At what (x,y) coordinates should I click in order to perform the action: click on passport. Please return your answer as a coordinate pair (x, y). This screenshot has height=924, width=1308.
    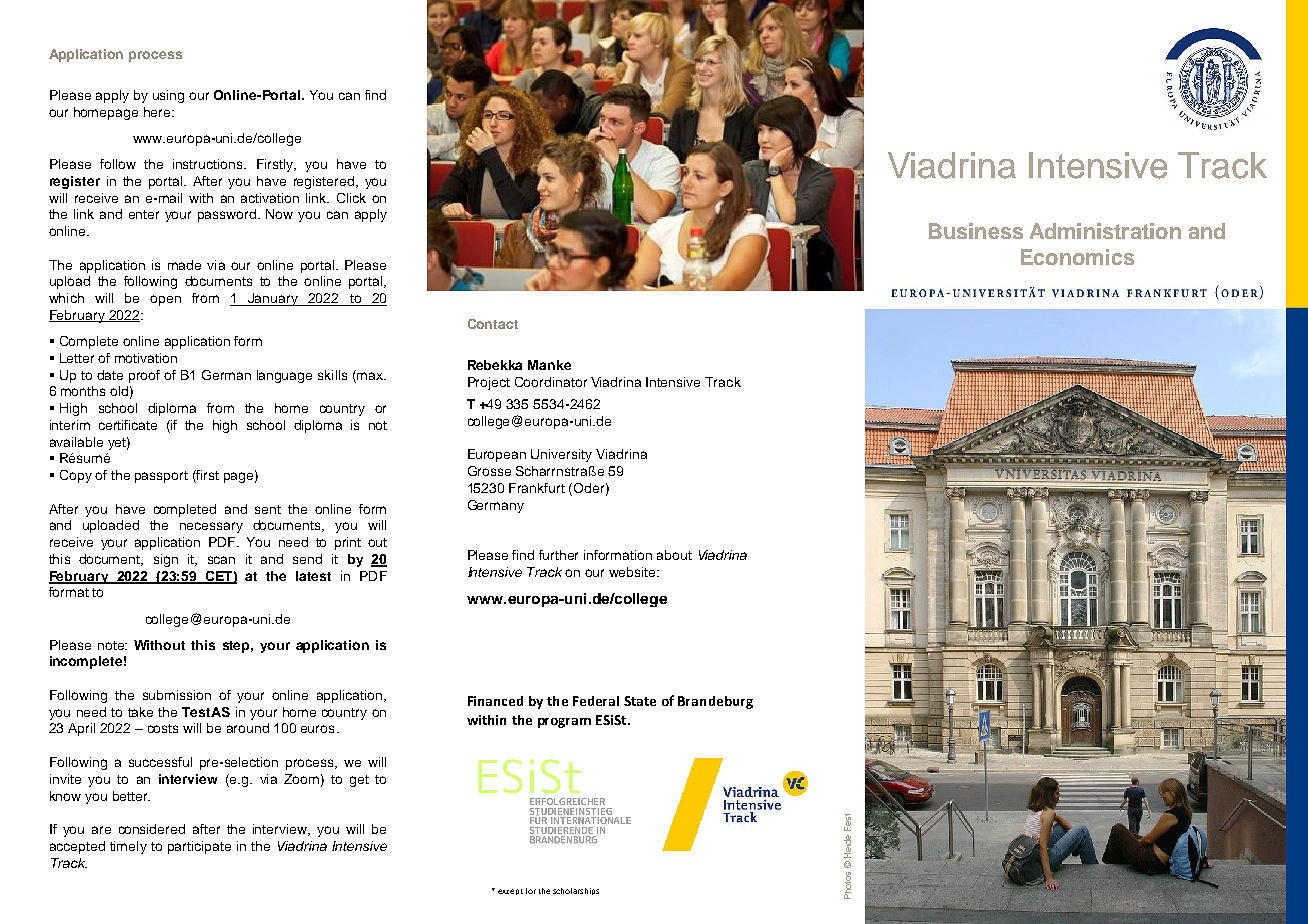
    Looking at the image, I should click on (161, 477).
